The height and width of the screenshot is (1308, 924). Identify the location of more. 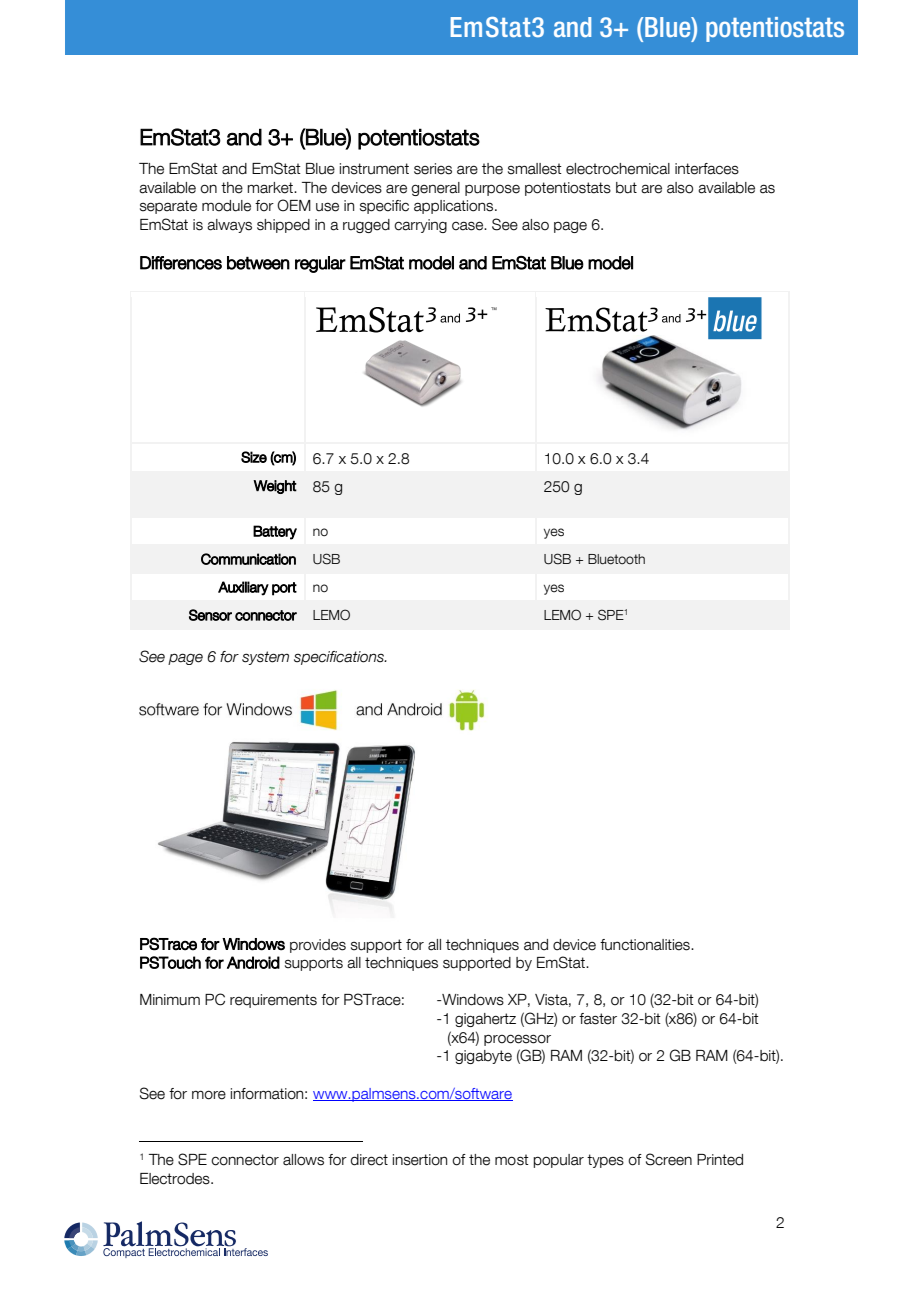
(209, 1095).
